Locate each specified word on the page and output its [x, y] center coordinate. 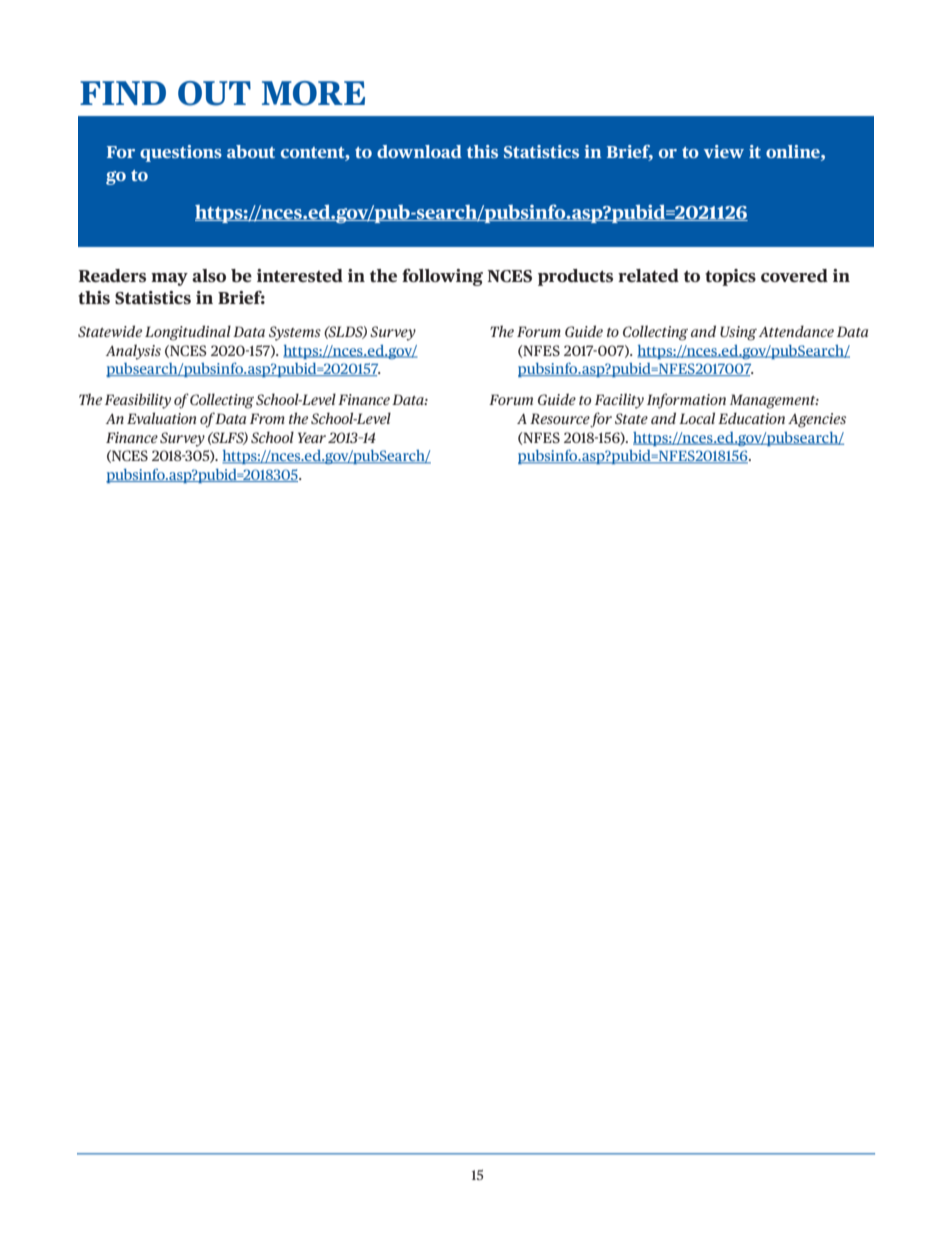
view [724, 151]
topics [730, 277]
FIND [123, 93]
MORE [313, 93]
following [442, 277]
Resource [560, 420]
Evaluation [161, 418]
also [209, 275]
